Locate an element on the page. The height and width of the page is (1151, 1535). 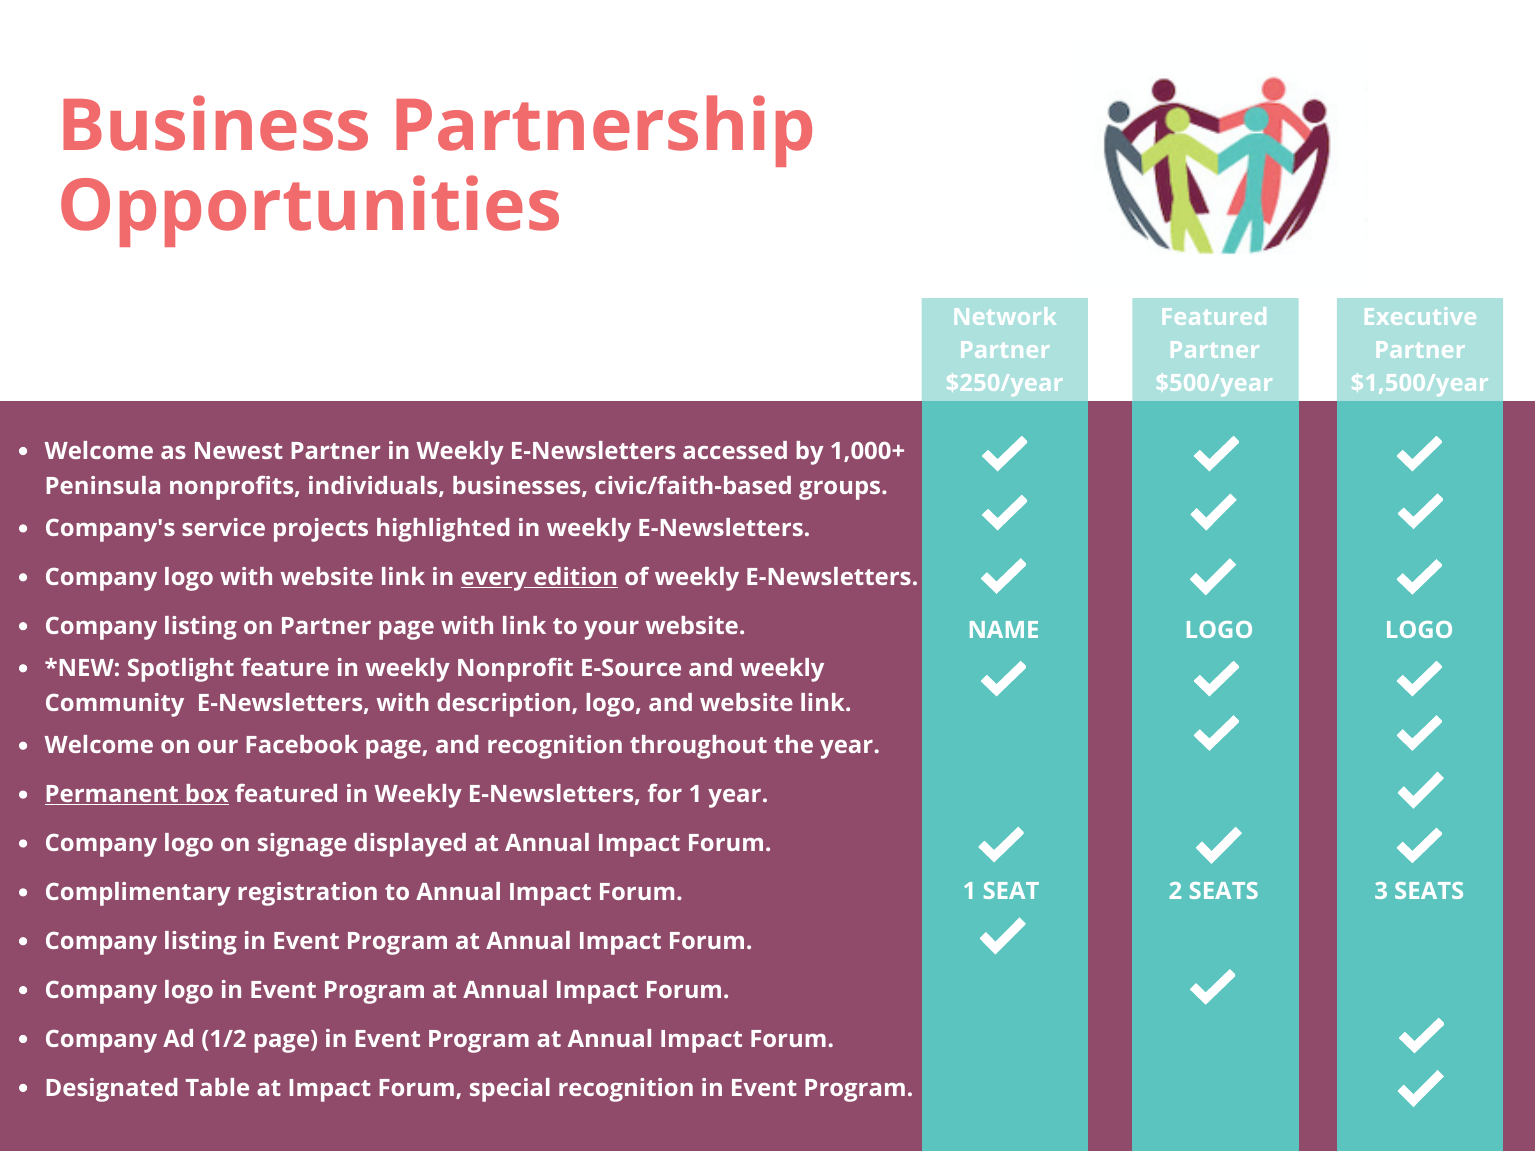
Opportunities is located at coordinates (310, 211).
